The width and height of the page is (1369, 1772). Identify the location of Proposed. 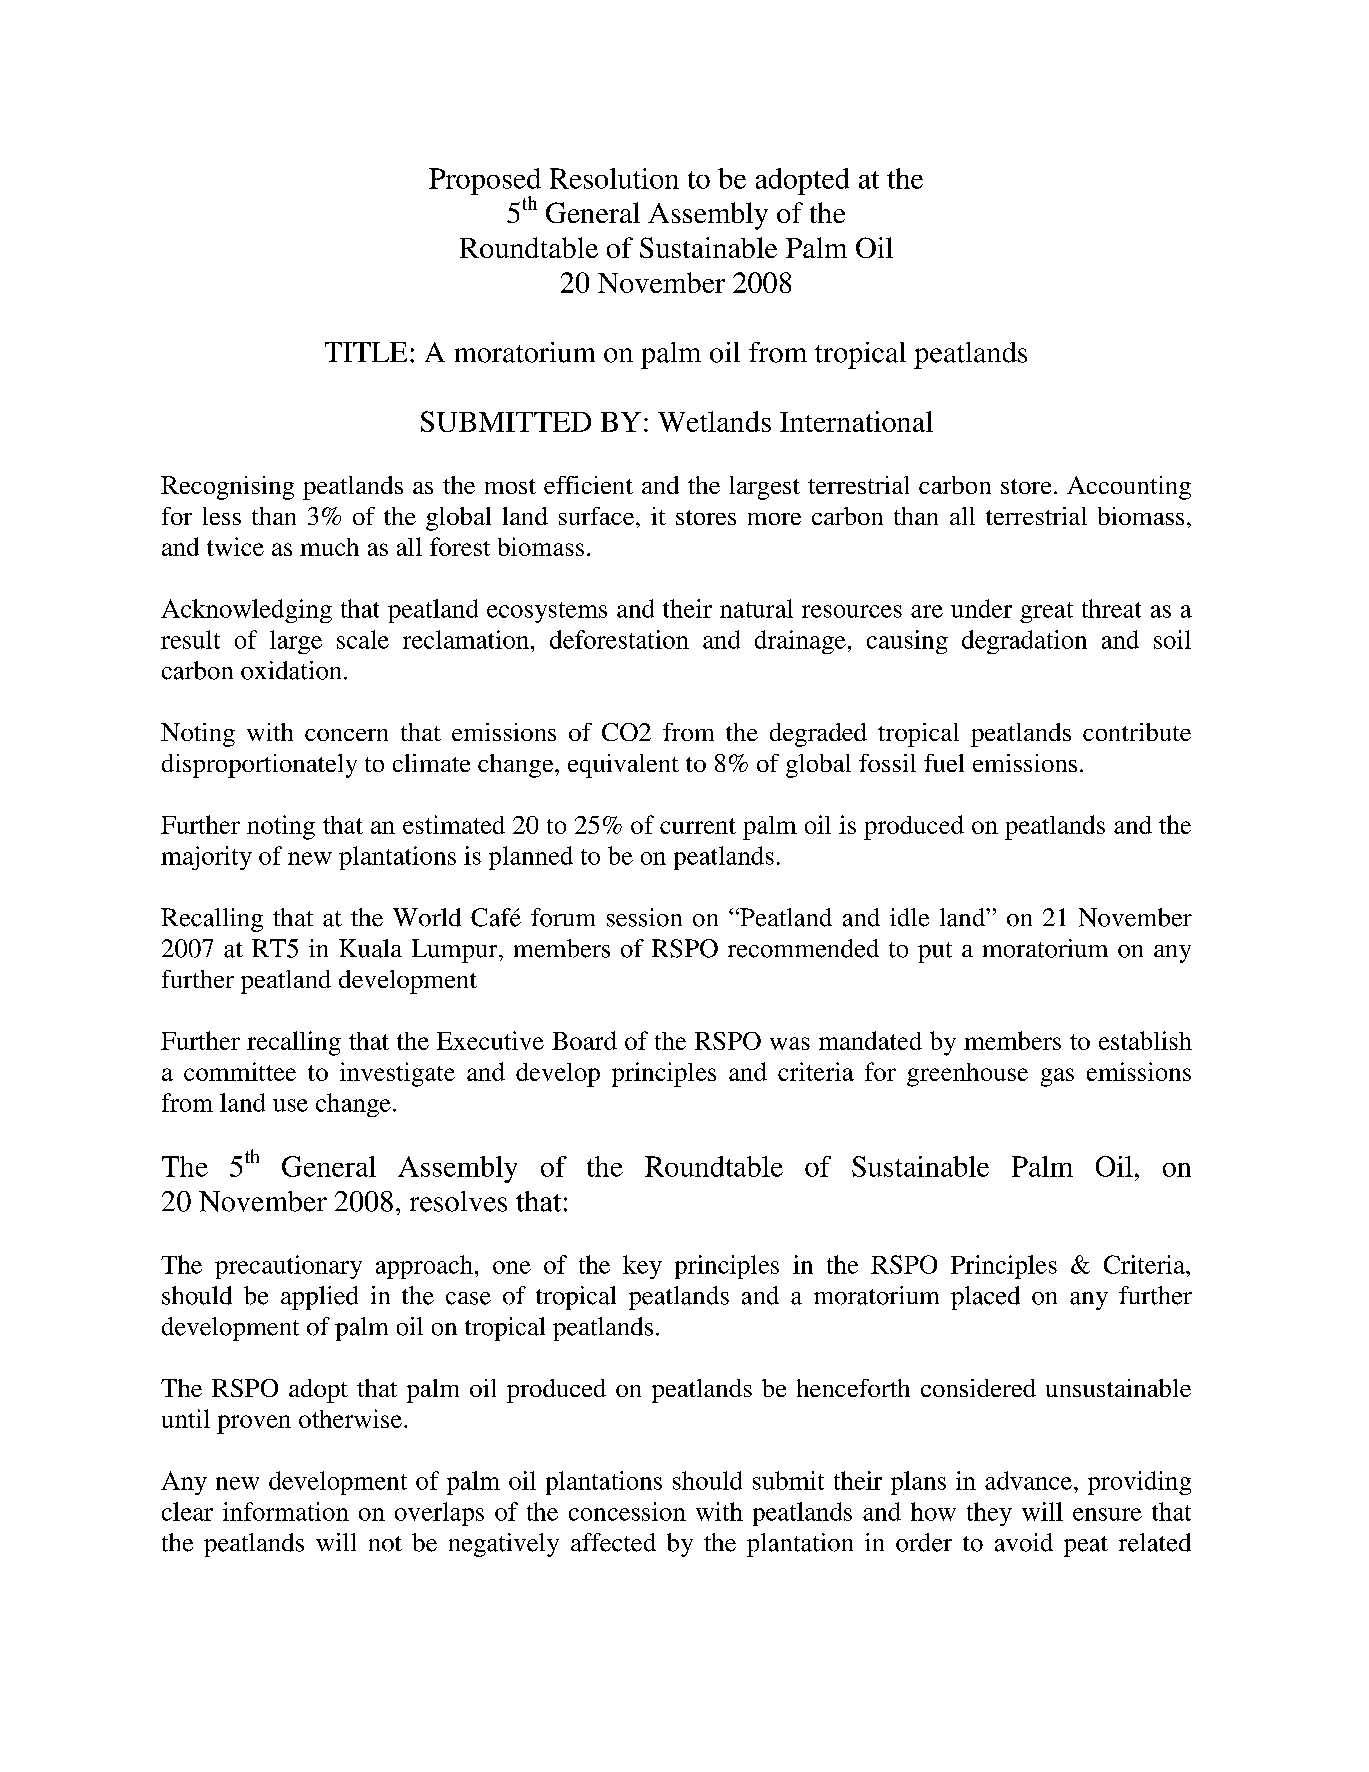
(485, 182).
